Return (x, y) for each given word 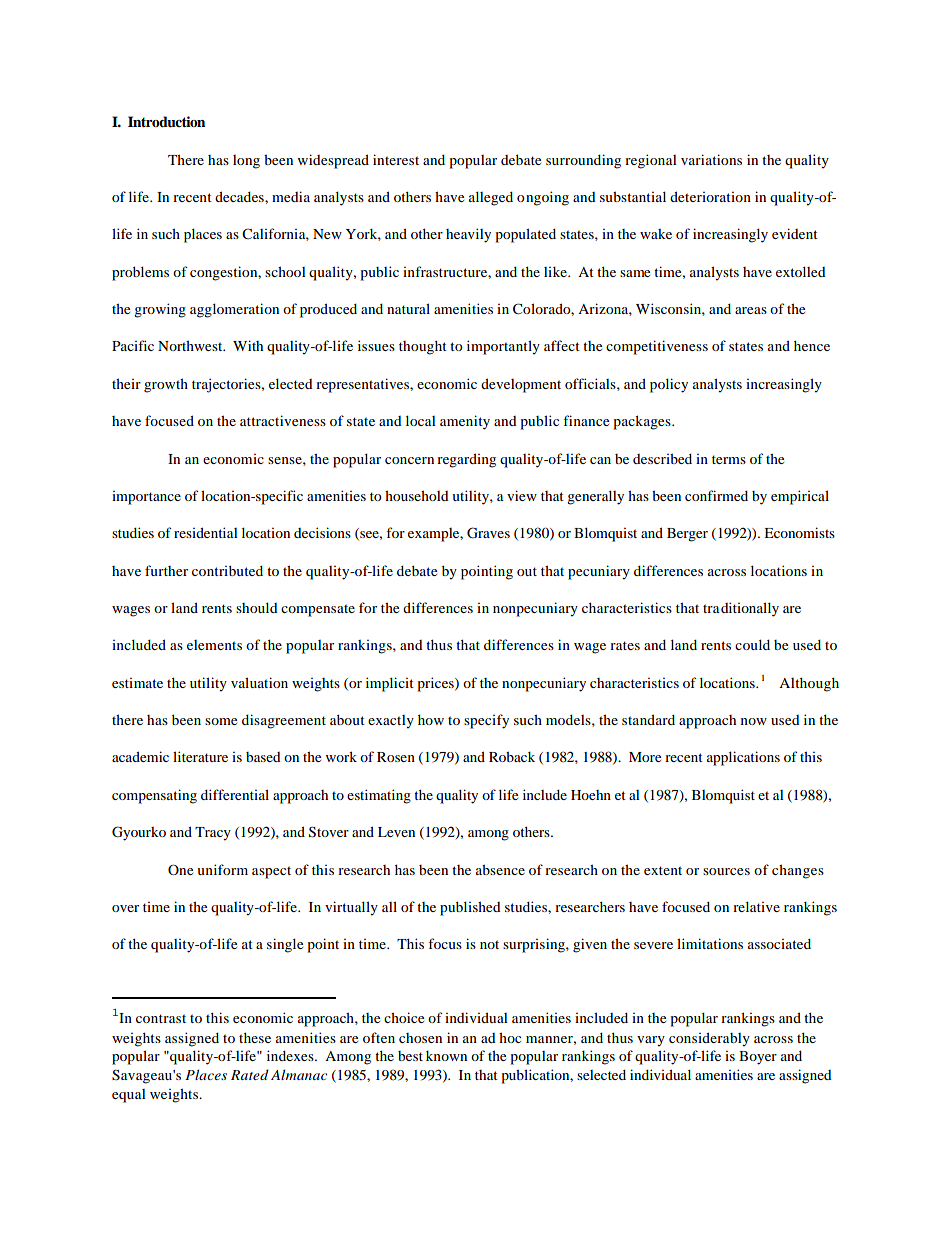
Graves (488, 533)
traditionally (741, 609)
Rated (250, 1074)
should (257, 607)
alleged (491, 198)
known (446, 1055)
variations (711, 159)
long (246, 162)
